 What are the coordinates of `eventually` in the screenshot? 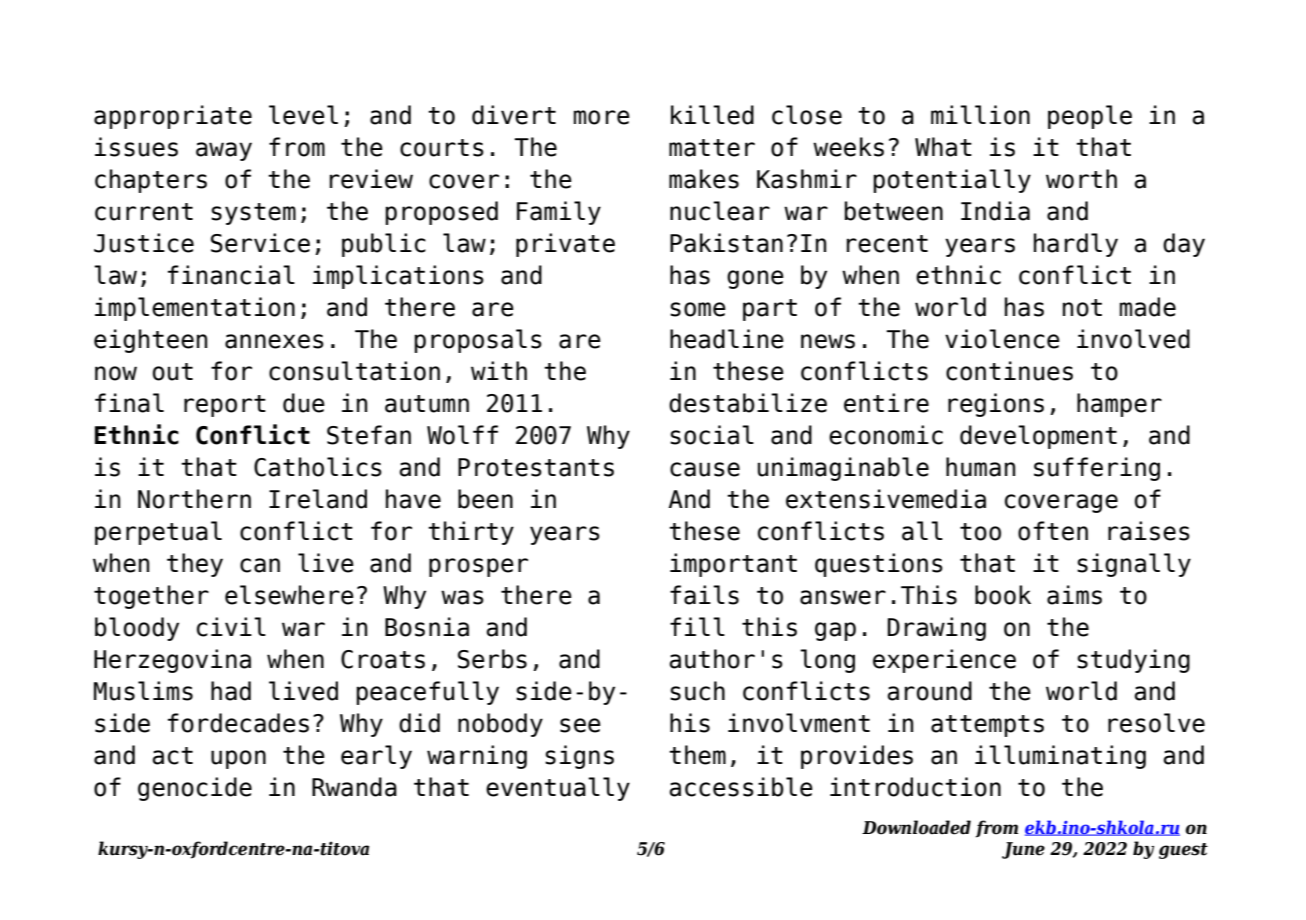 It's located at (558, 789).
